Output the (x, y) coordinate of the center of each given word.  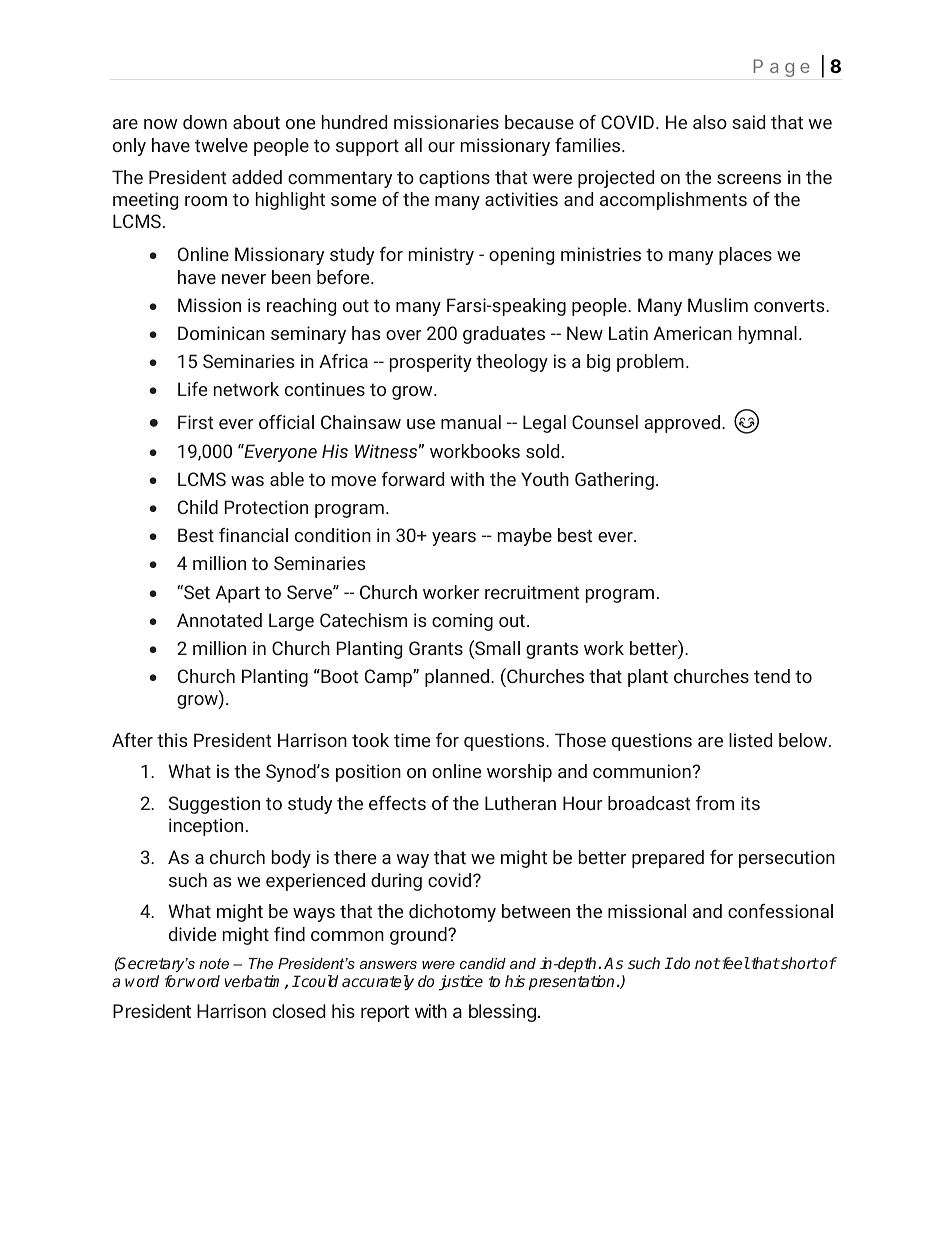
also (710, 122)
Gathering (614, 481)
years (454, 539)
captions (454, 179)
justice (461, 983)
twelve (221, 145)
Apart (237, 594)
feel (735, 963)
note (214, 963)
